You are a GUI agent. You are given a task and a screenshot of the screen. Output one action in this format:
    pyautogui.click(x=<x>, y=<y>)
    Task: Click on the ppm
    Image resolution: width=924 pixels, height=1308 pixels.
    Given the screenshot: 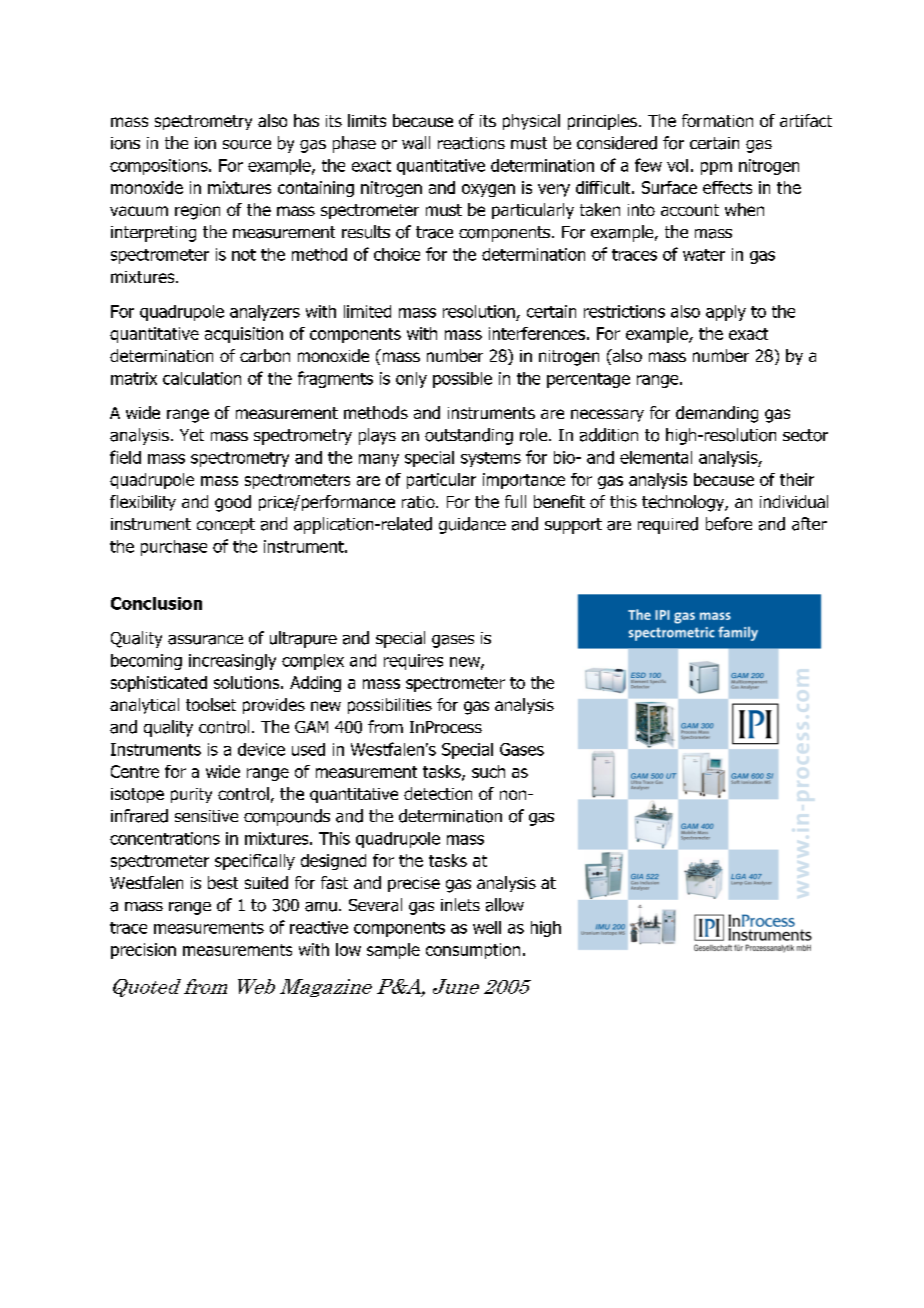 What is the action you would take?
    pyautogui.click(x=716, y=168)
